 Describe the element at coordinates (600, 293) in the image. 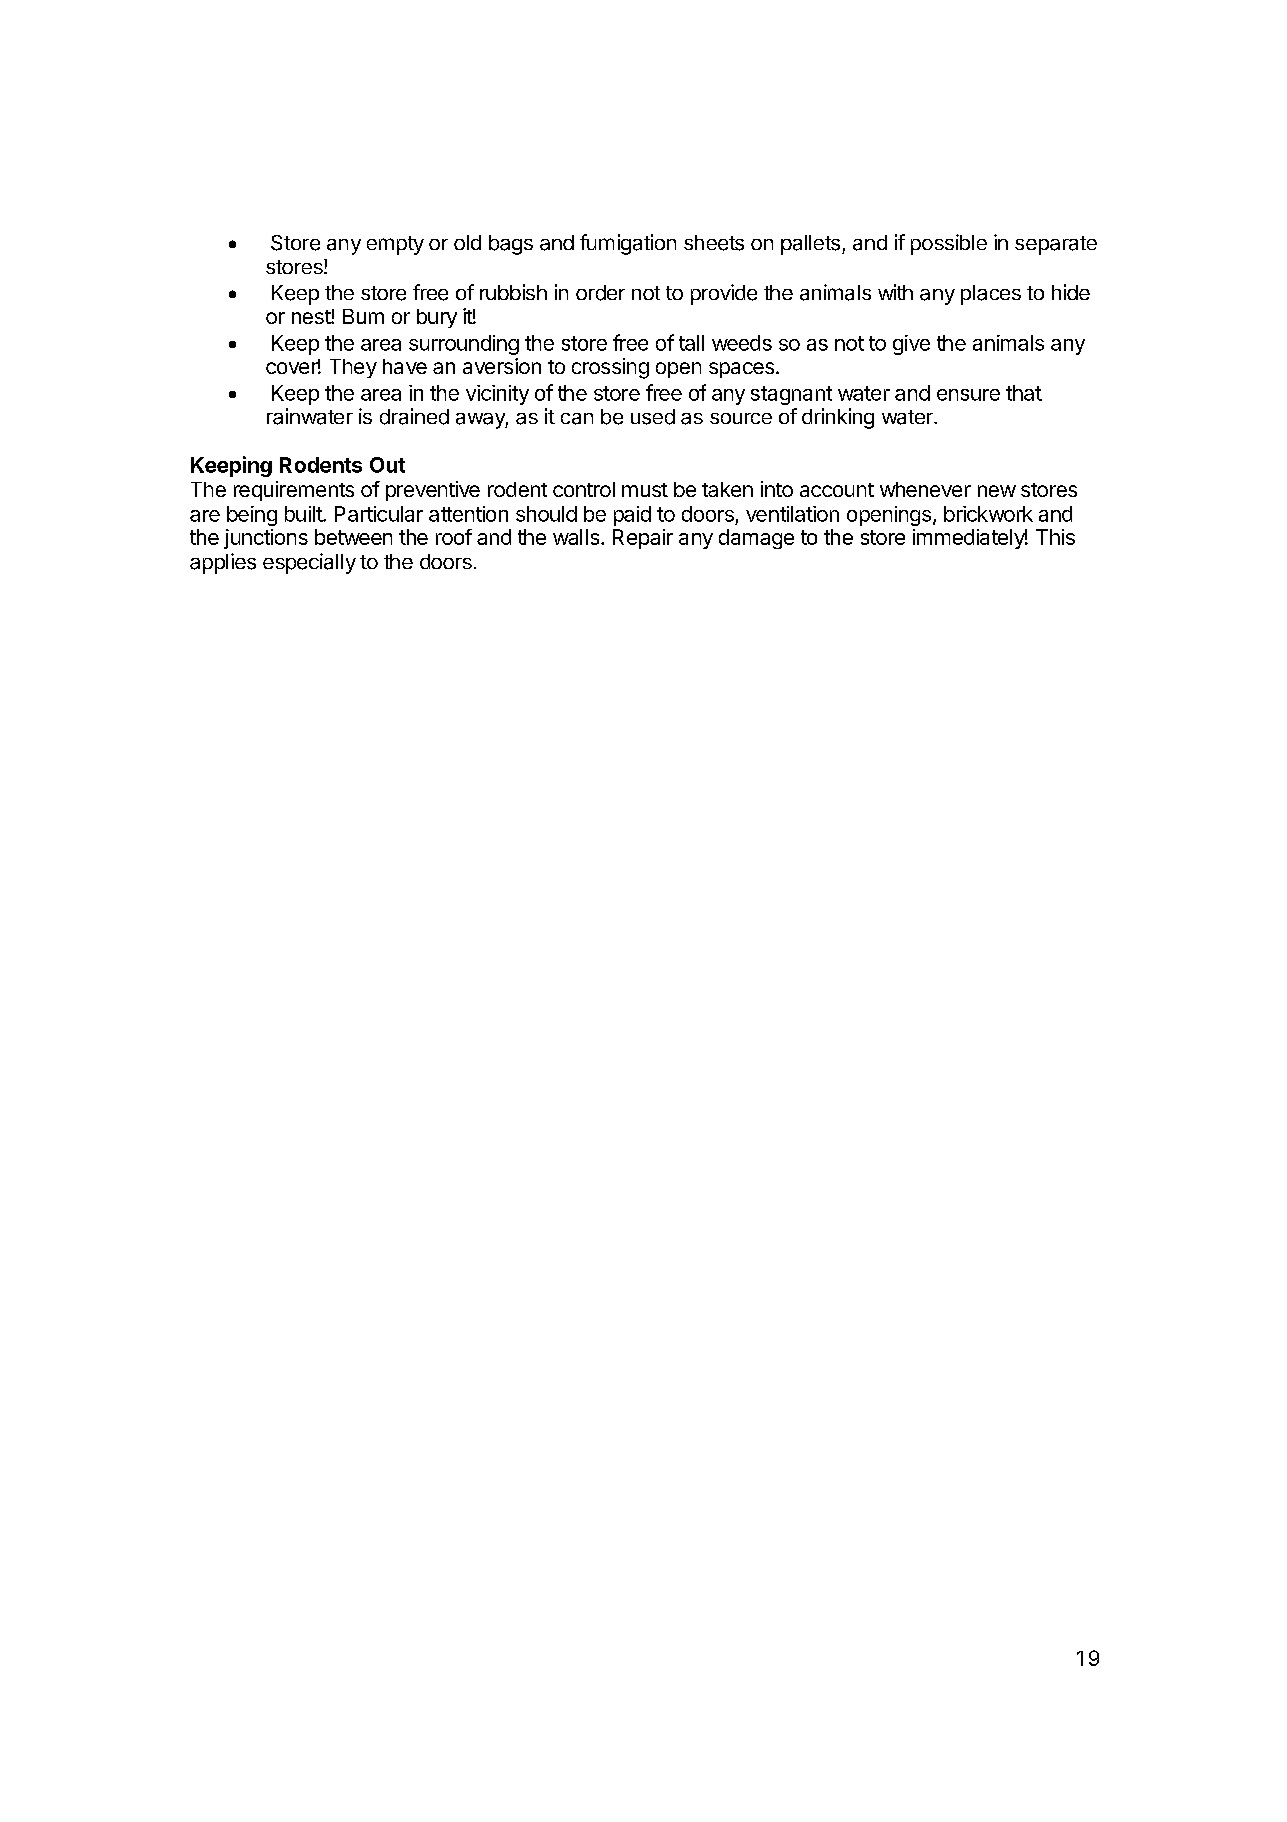

I see `order` at that location.
